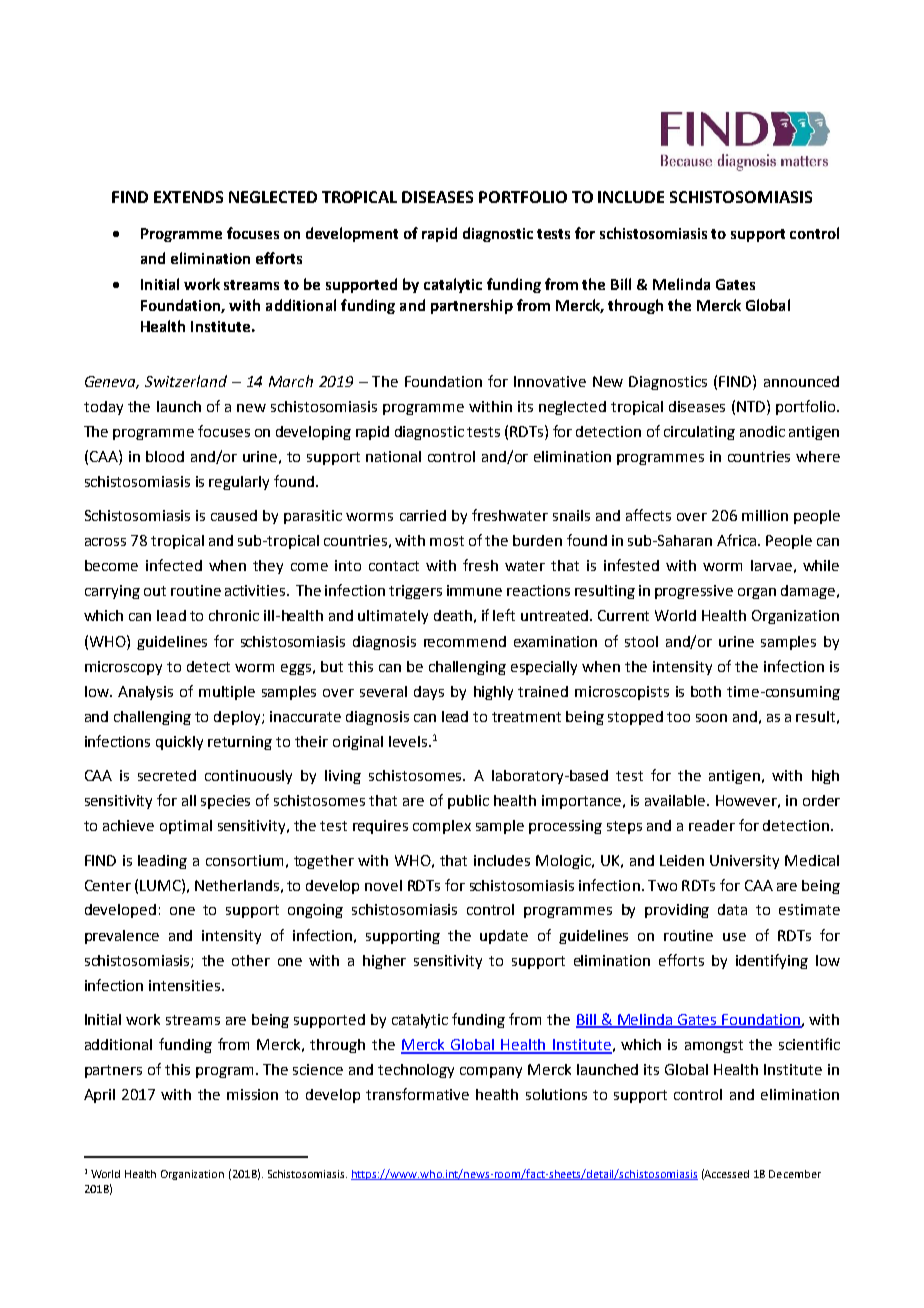 The width and height of the screenshot is (924, 1308). I want to click on mission, so click(252, 1094).
